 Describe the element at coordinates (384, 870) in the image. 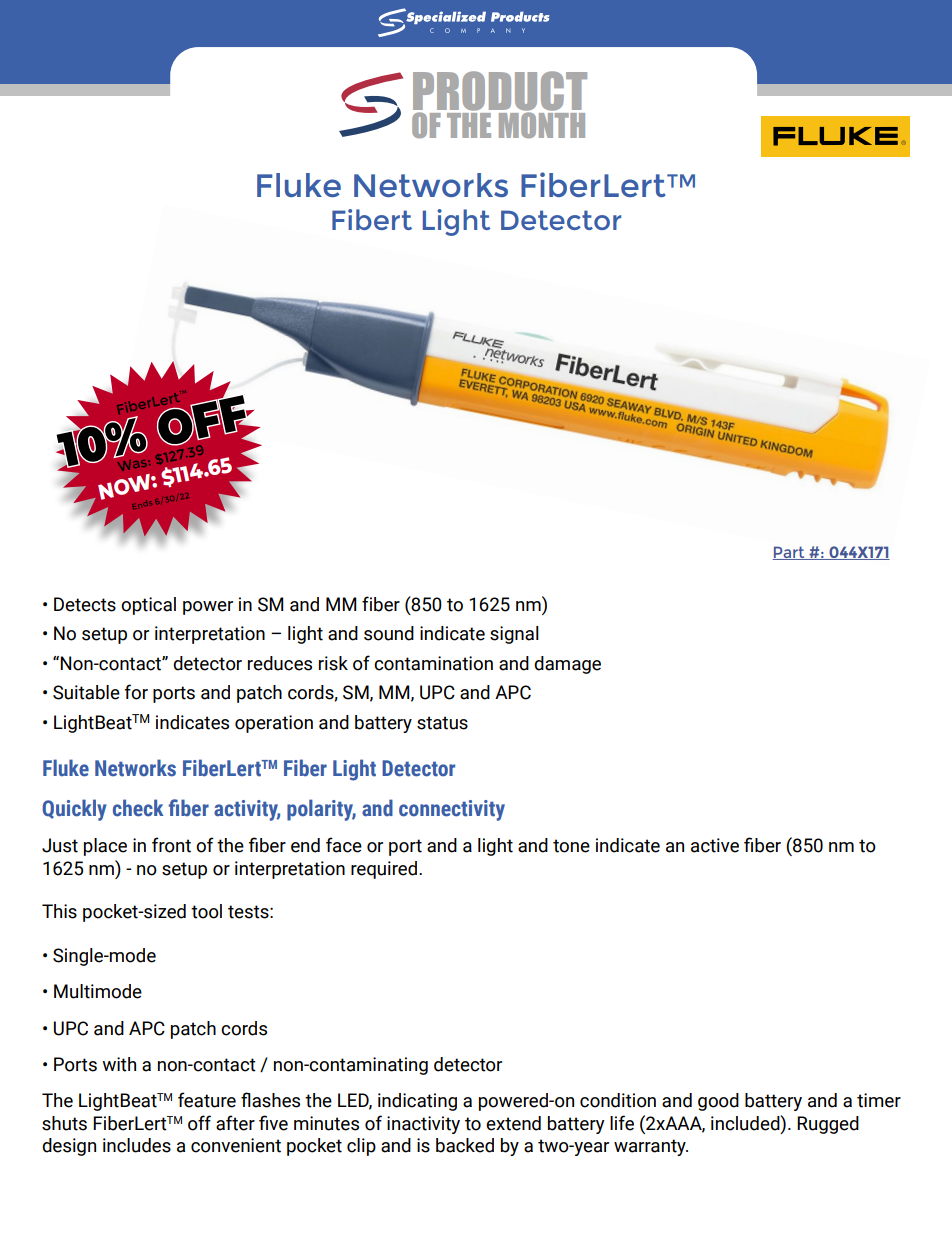

I see `required` at that location.
